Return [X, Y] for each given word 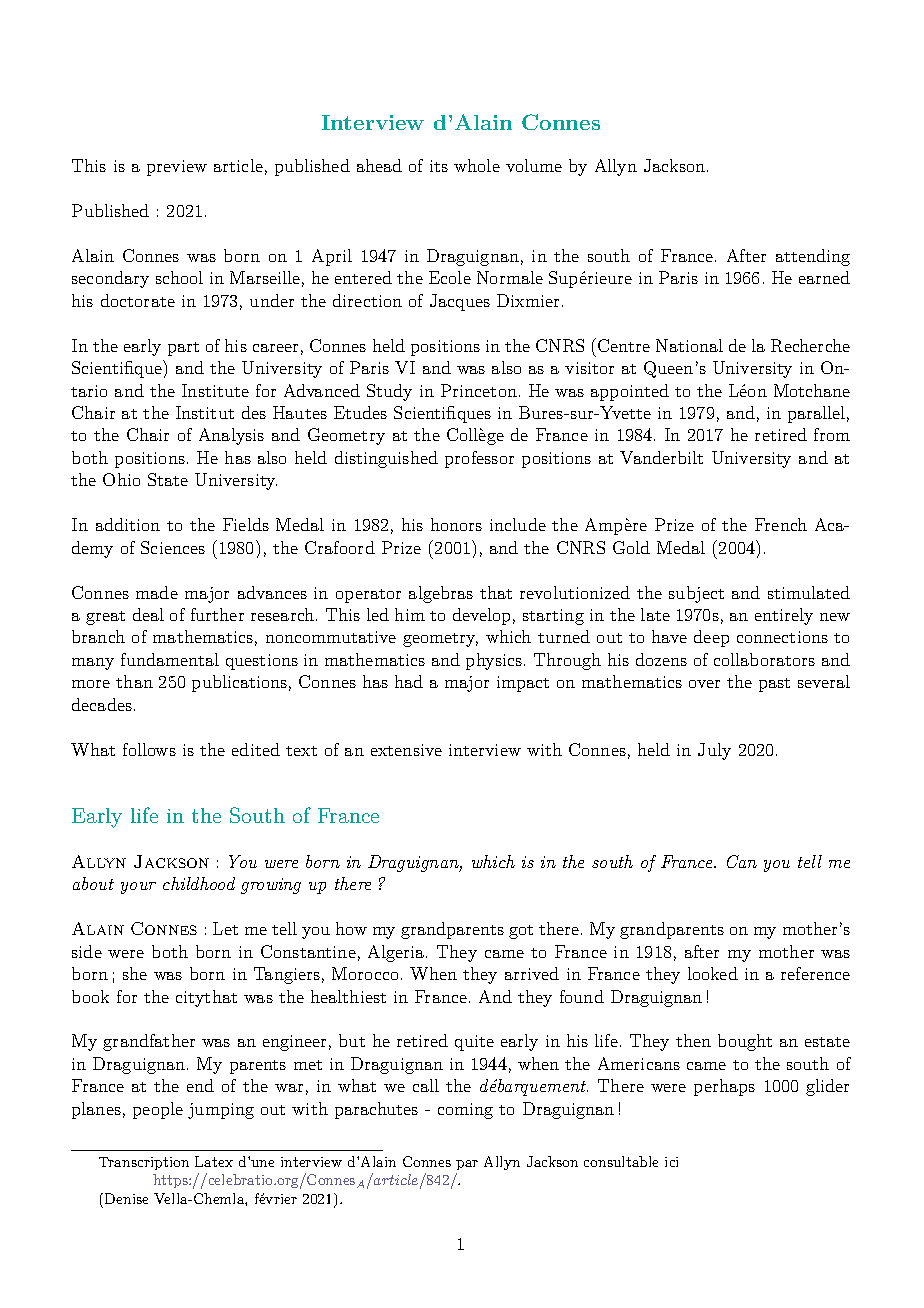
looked [713, 973]
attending [813, 257]
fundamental [170, 659]
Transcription [144, 1163]
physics [494, 661]
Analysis [231, 436]
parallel [816, 414]
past [774, 685]
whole [477, 165]
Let [225, 928]
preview [177, 168]
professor [479, 459]
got [521, 932]
